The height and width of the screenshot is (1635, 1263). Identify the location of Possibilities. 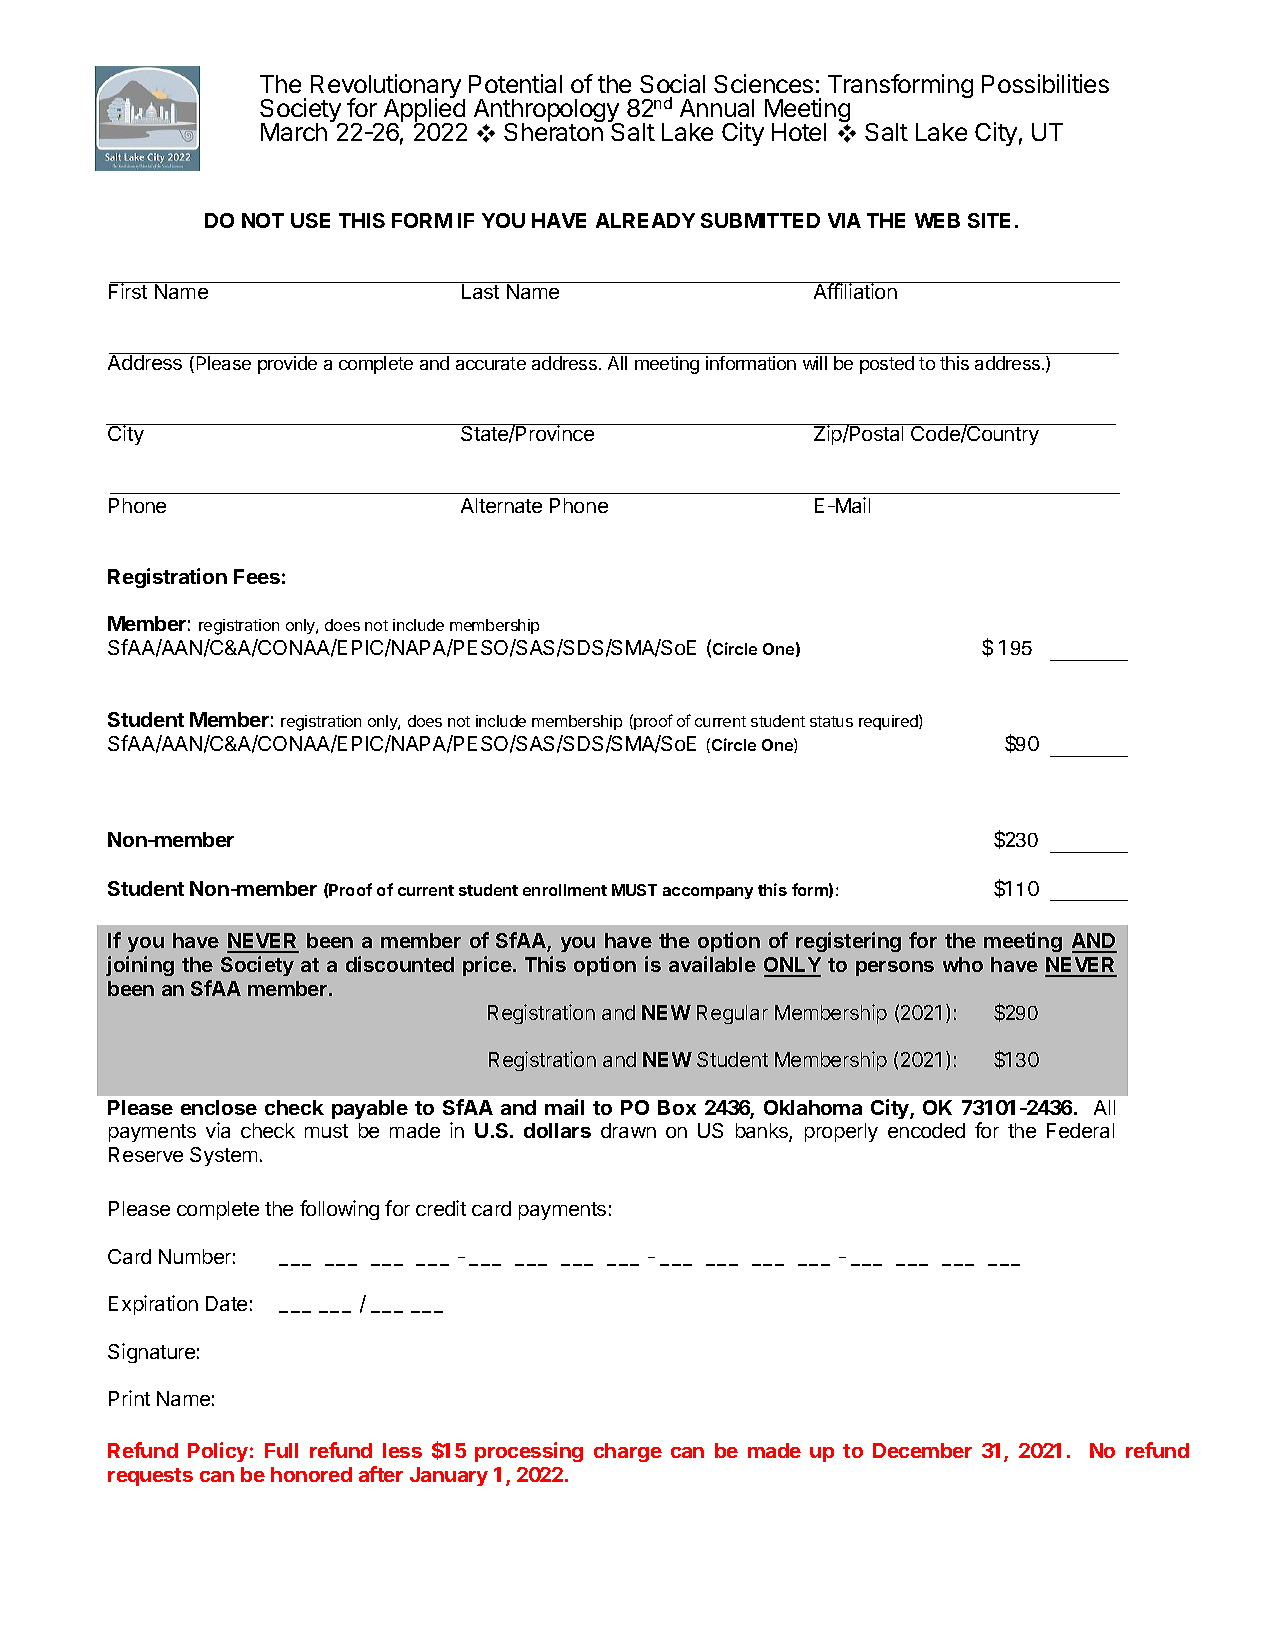
(1045, 83).
